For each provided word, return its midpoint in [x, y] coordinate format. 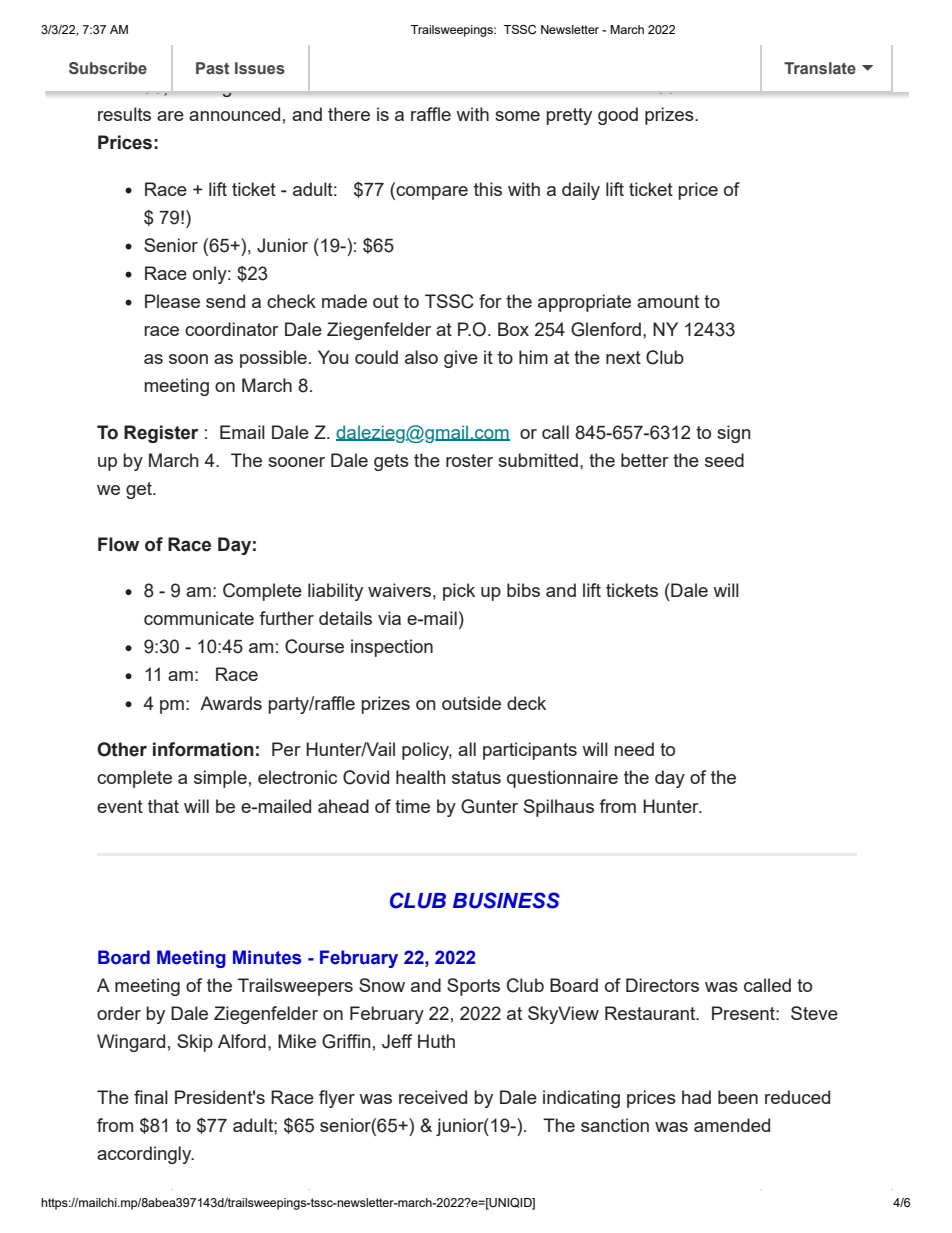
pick [459, 592]
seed [724, 460]
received [433, 1097]
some [517, 116]
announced [234, 114]
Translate [820, 68]
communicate [199, 618]
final [151, 1097]
